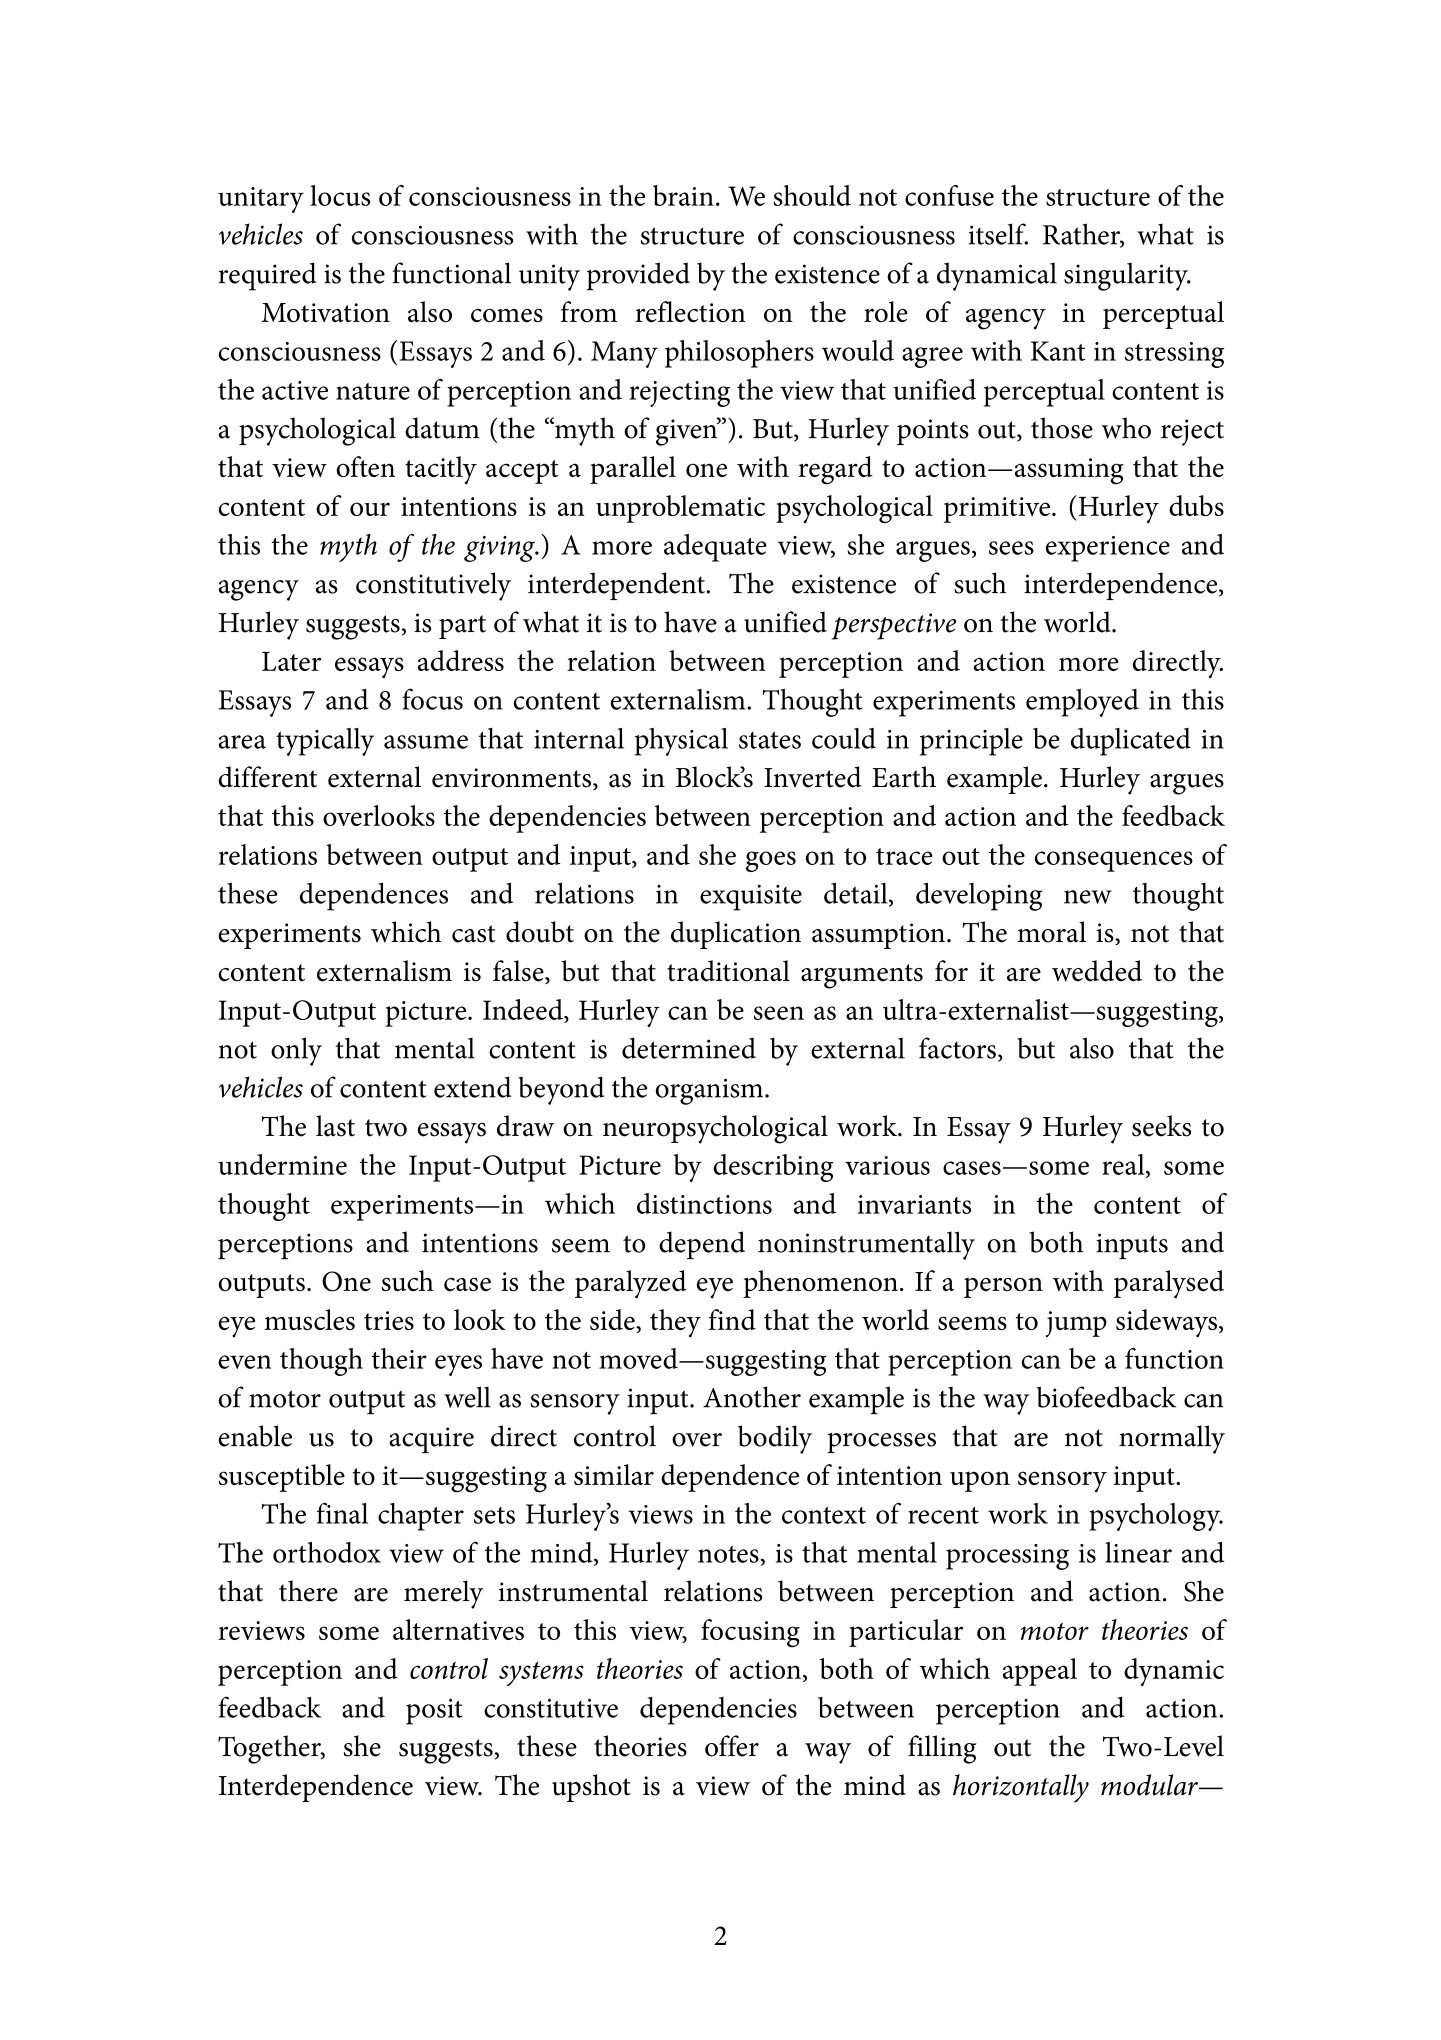  Describe the element at coordinates (434, 1712) in the page. I see `posit` at that location.
